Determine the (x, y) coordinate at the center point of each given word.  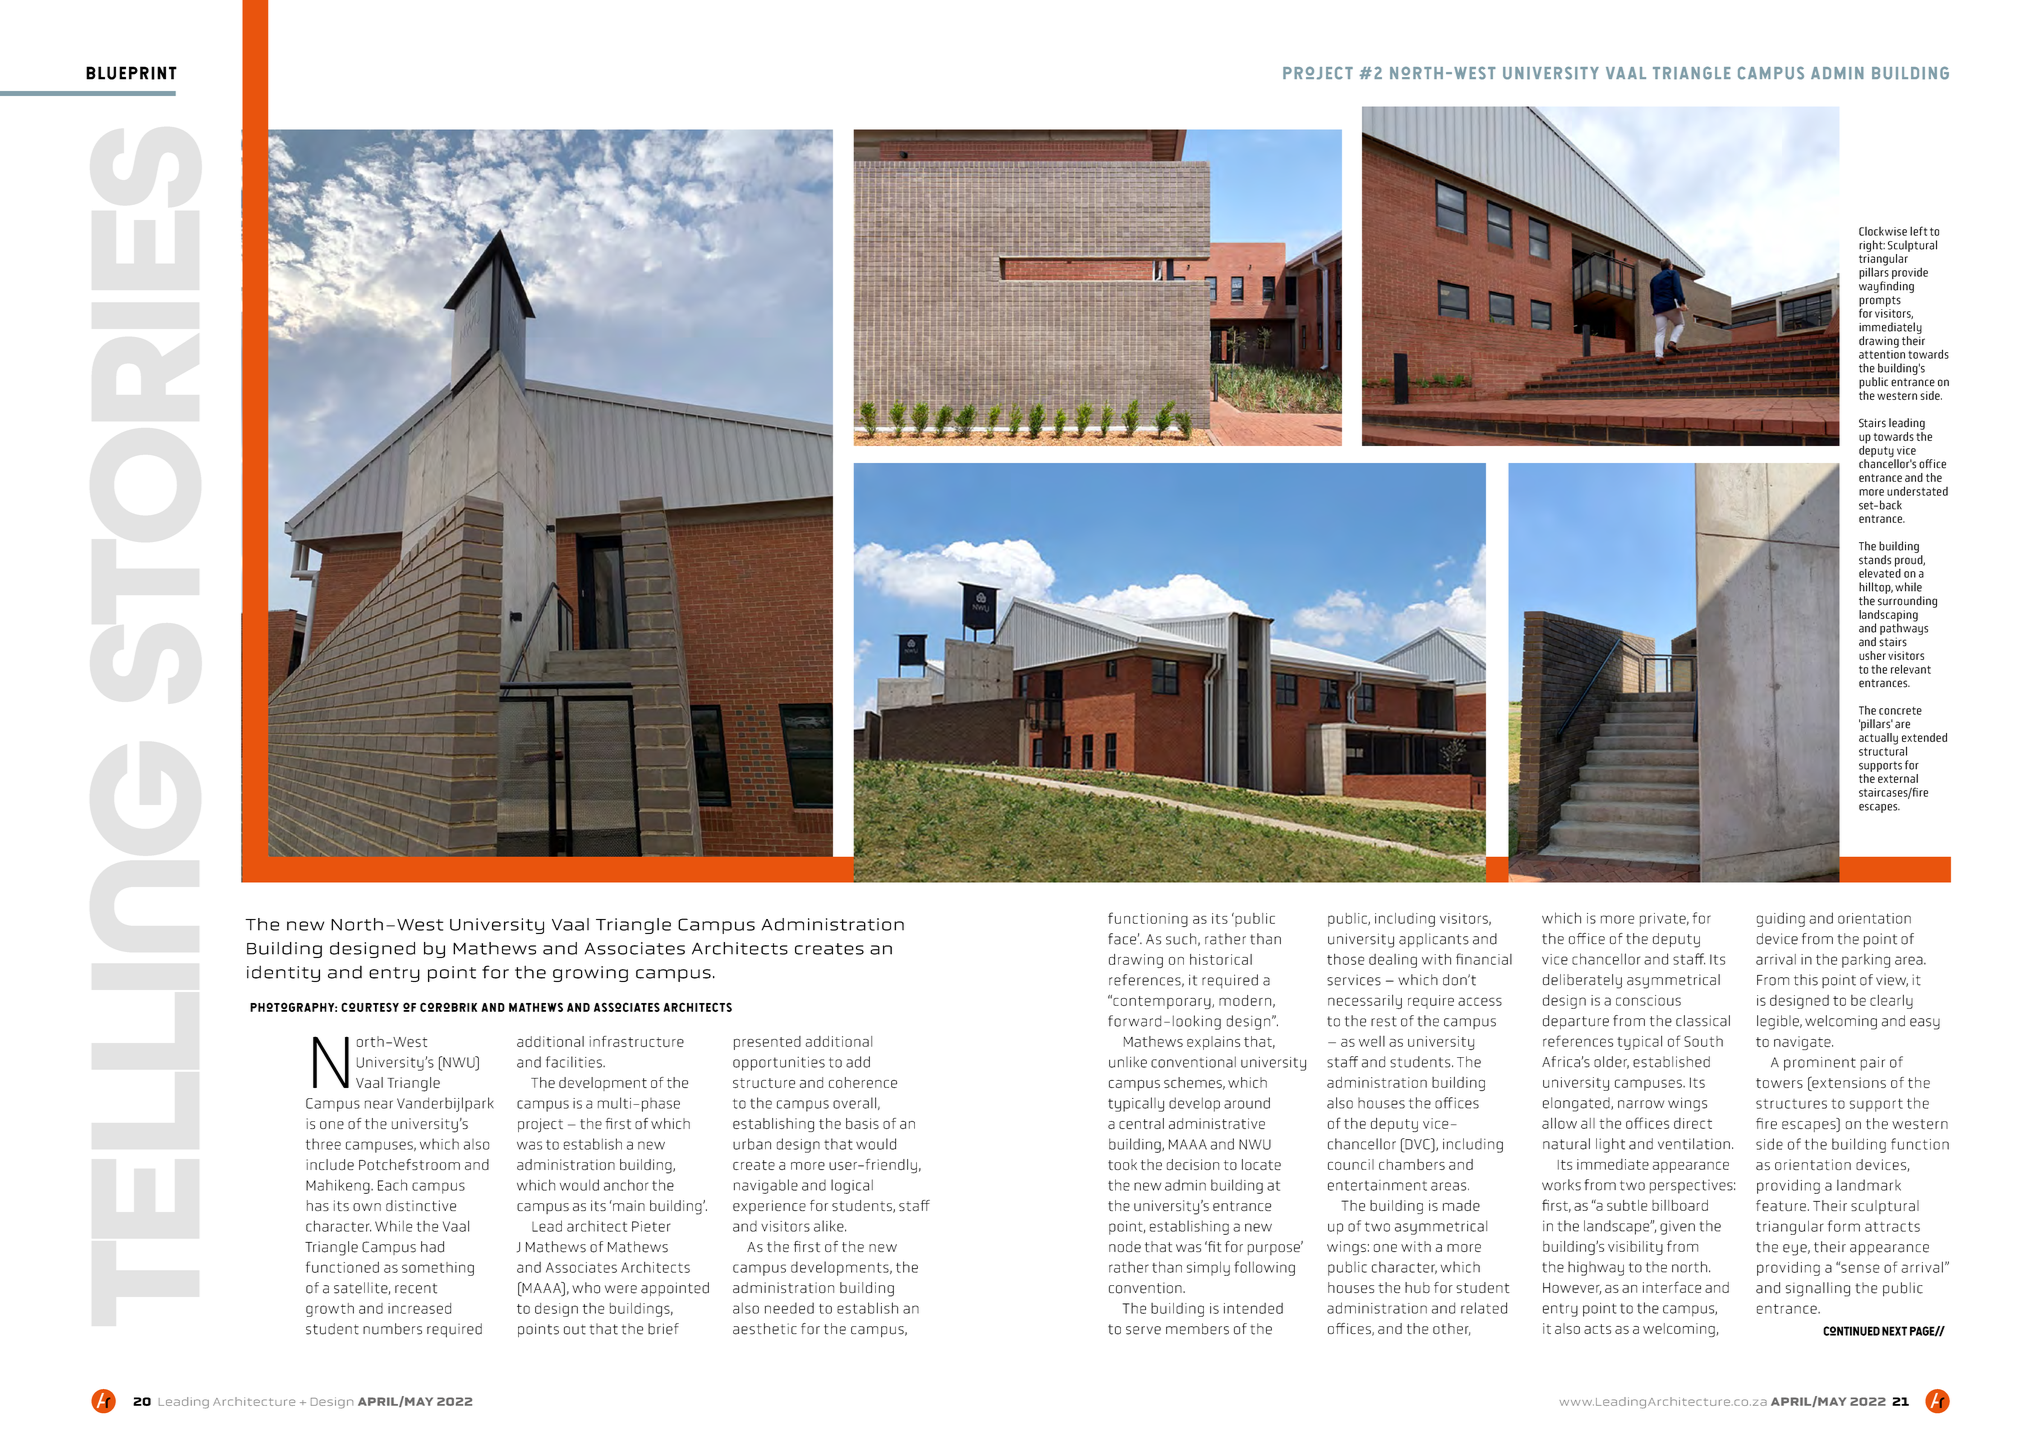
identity (283, 973)
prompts (1880, 302)
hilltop (1876, 588)
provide (1910, 274)
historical (1221, 959)
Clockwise (1883, 231)
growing (590, 974)
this (1806, 980)
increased (419, 1308)
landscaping (1888, 617)
